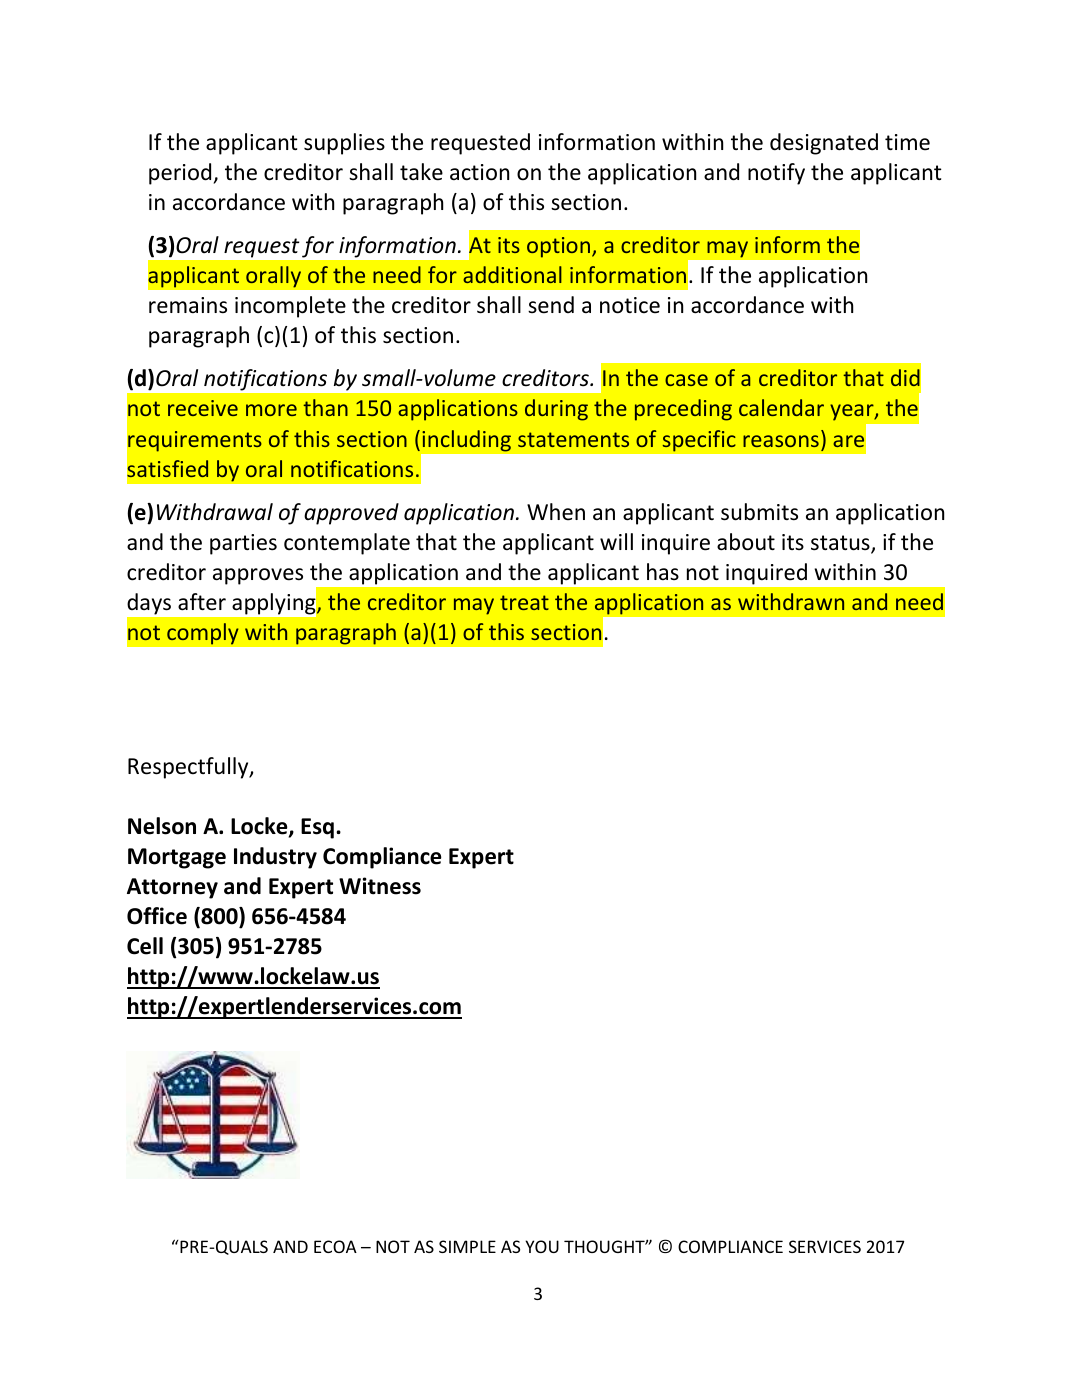  Describe the element at coordinates (467, 1246) in the page. I see `SIMPLE` at that location.
